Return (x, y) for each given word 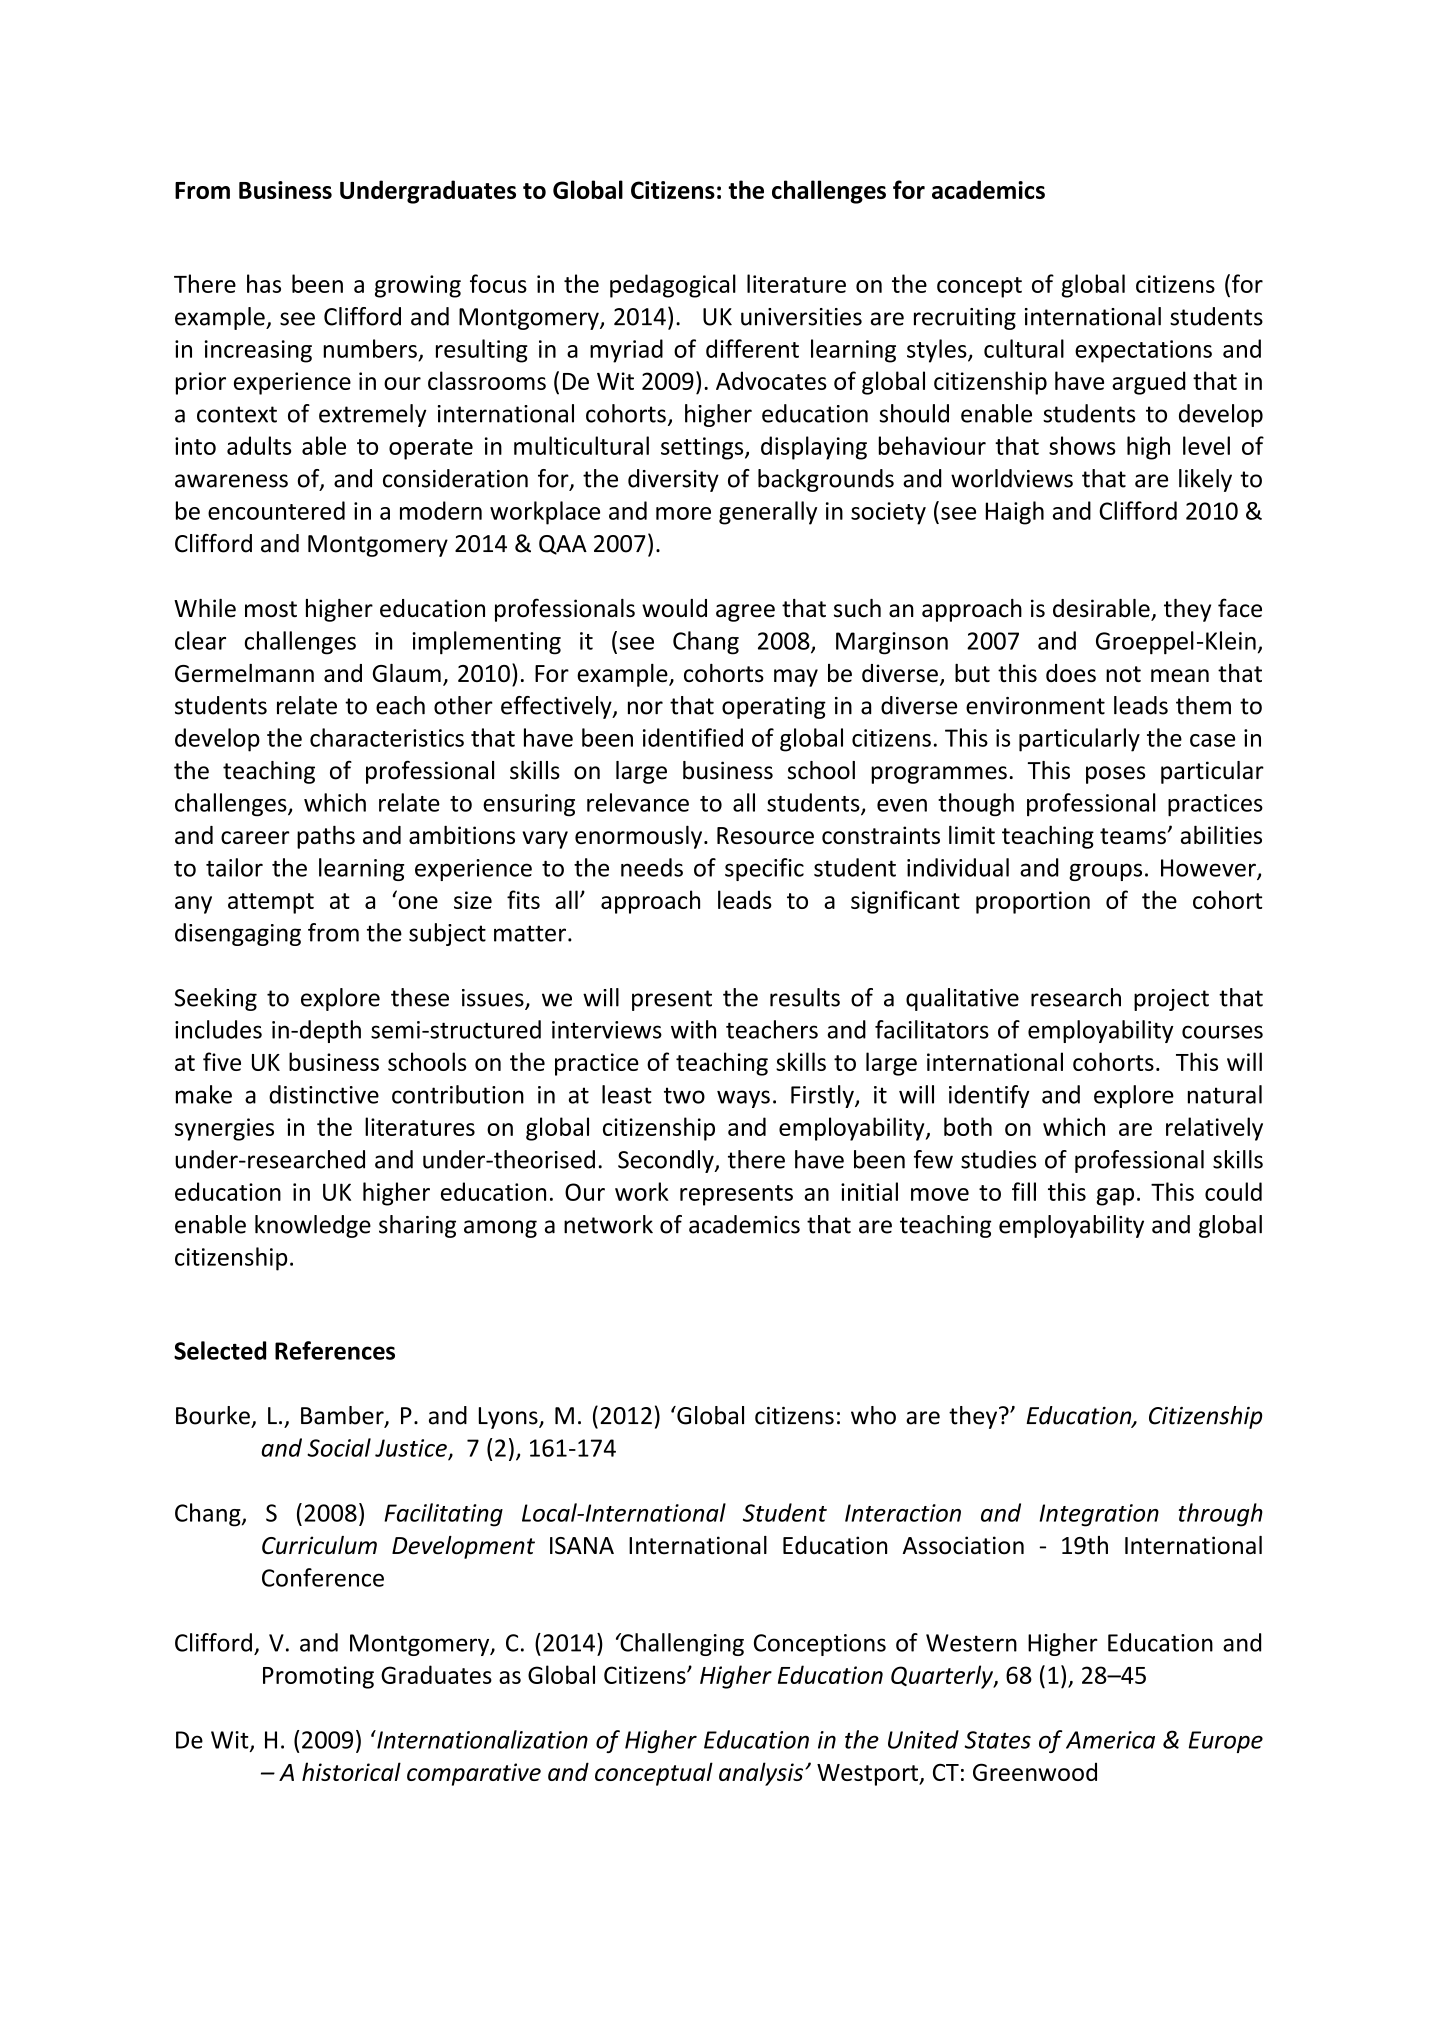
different (752, 348)
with (693, 1029)
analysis (762, 1774)
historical (351, 1771)
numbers (370, 348)
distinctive (324, 1094)
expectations (1143, 351)
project (1171, 1000)
